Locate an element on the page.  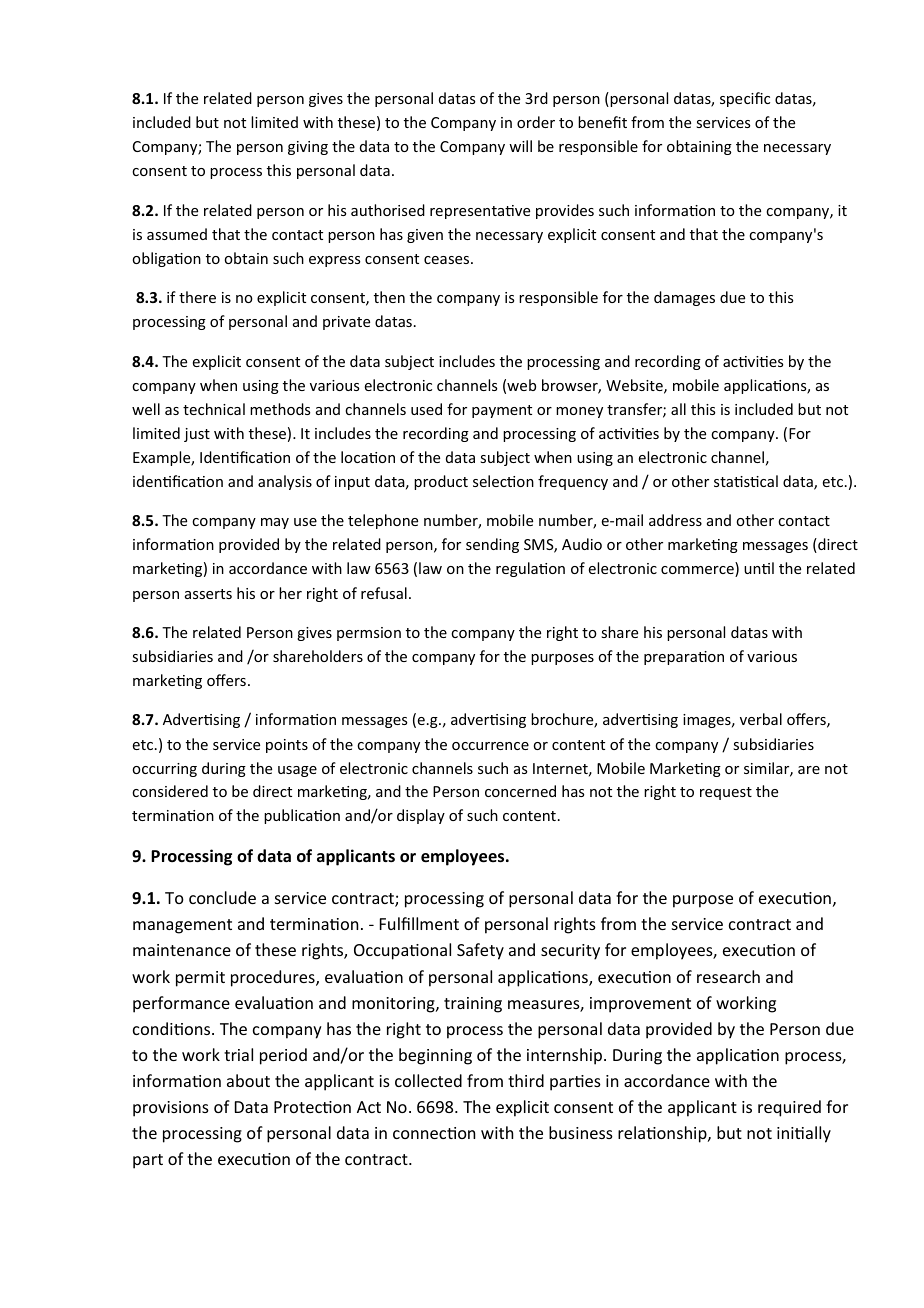
damages is located at coordinates (684, 298).
